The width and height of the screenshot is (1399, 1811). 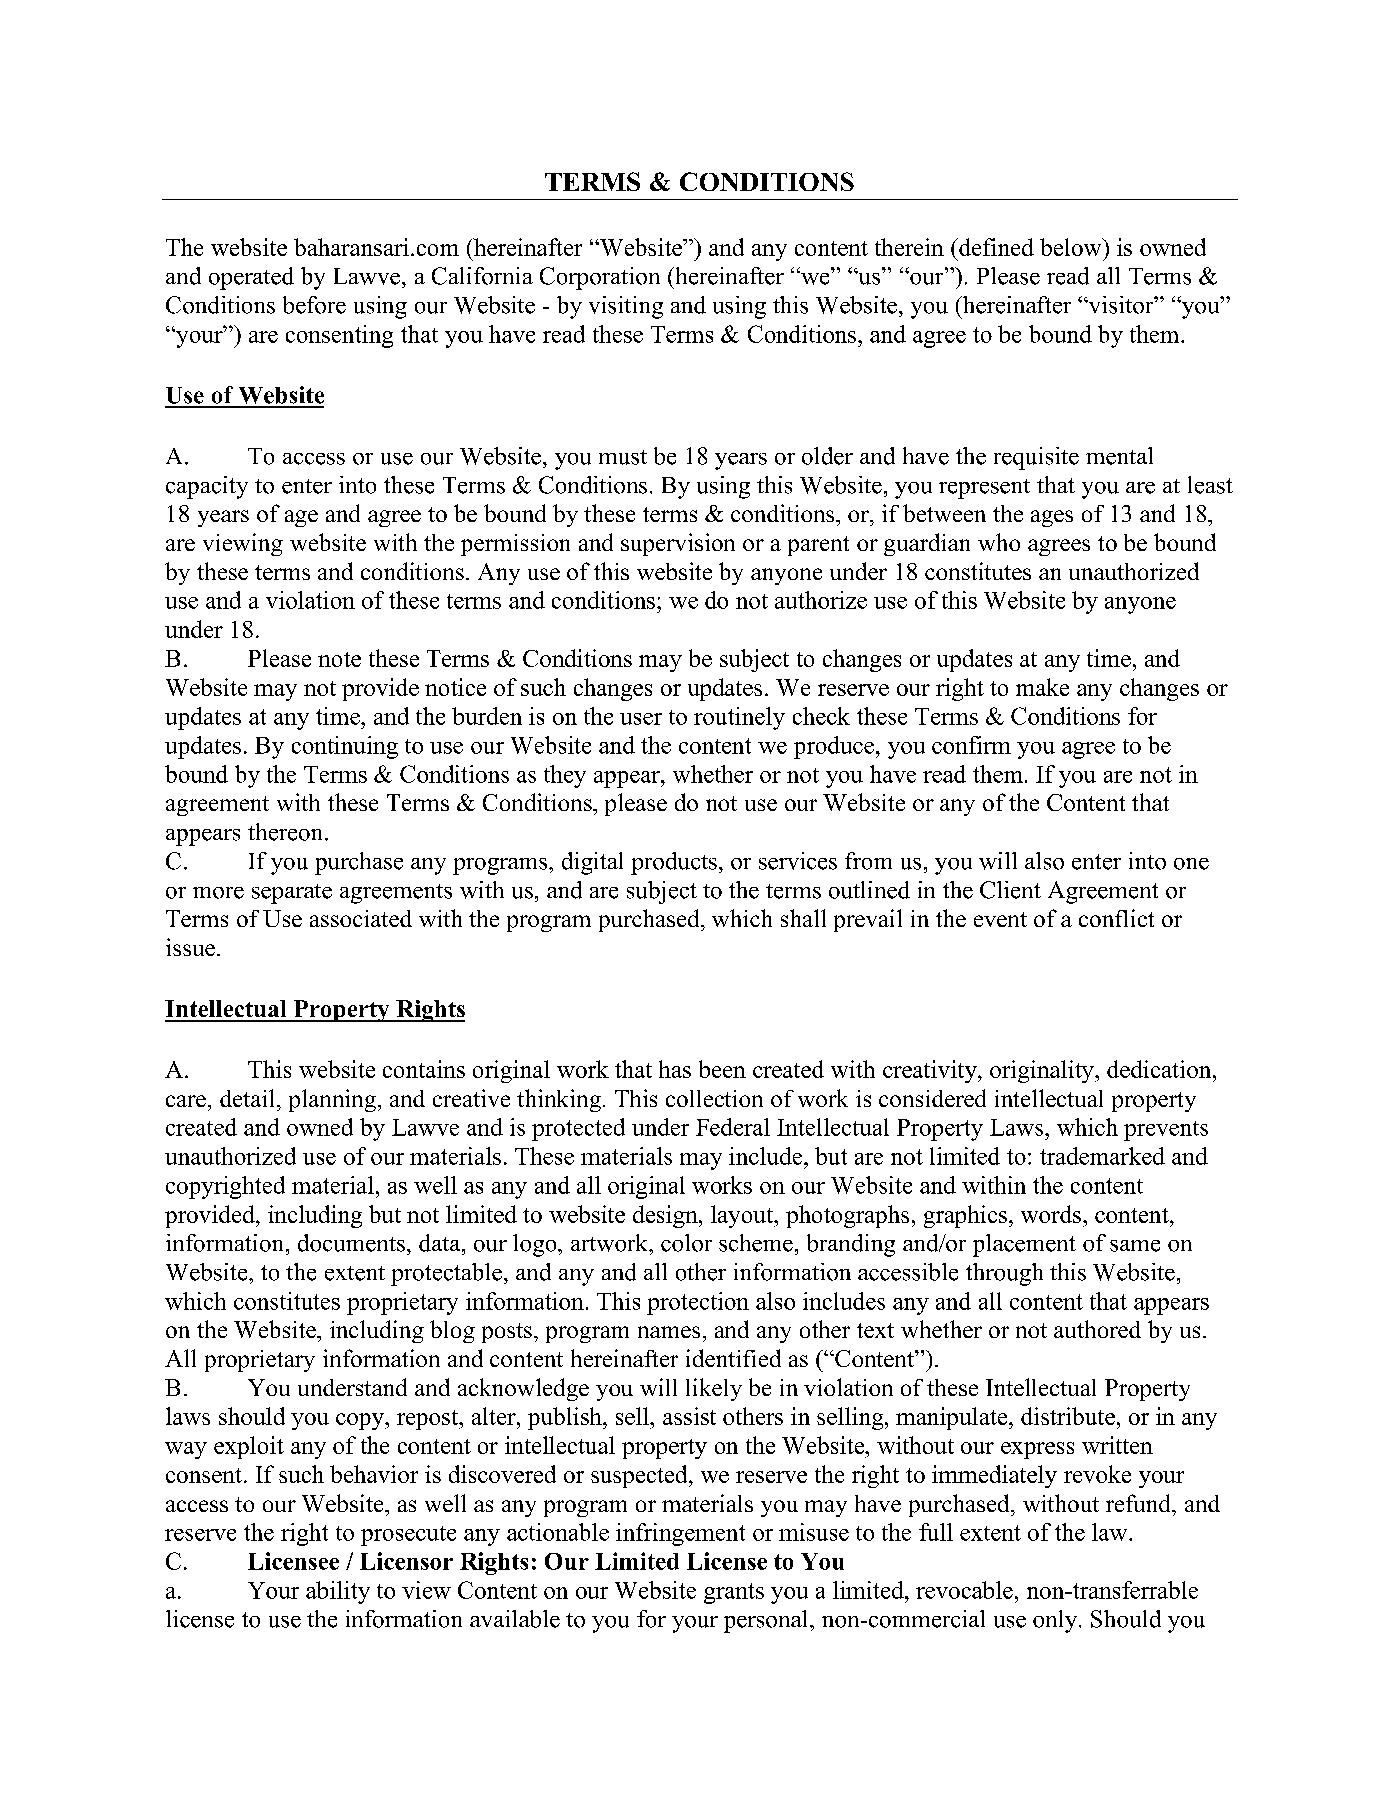 I want to click on only, so click(x=1056, y=1621).
